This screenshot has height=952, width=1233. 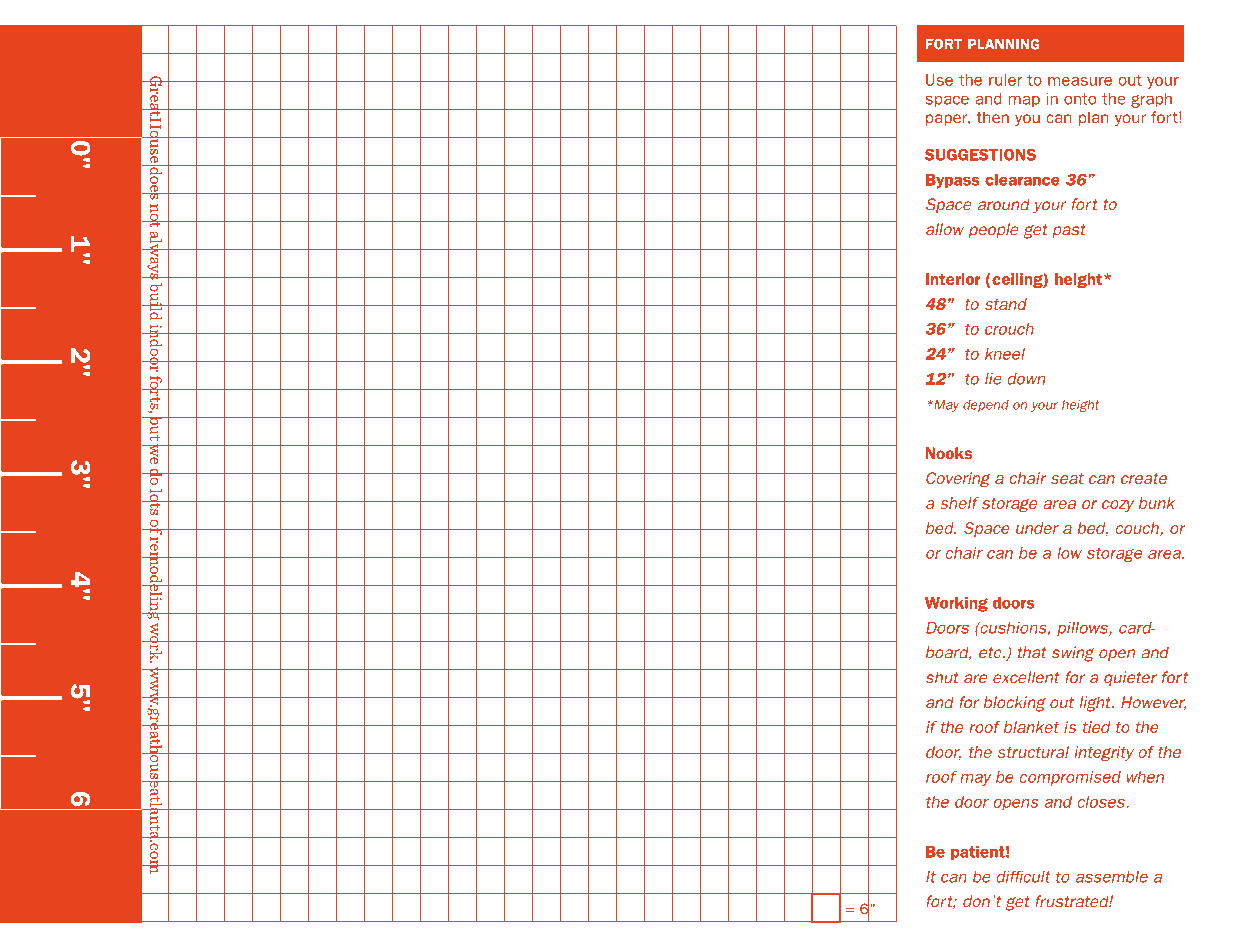 What do you see at coordinates (958, 480) in the screenshot?
I see `Covering` at bounding box center [958, 480].
